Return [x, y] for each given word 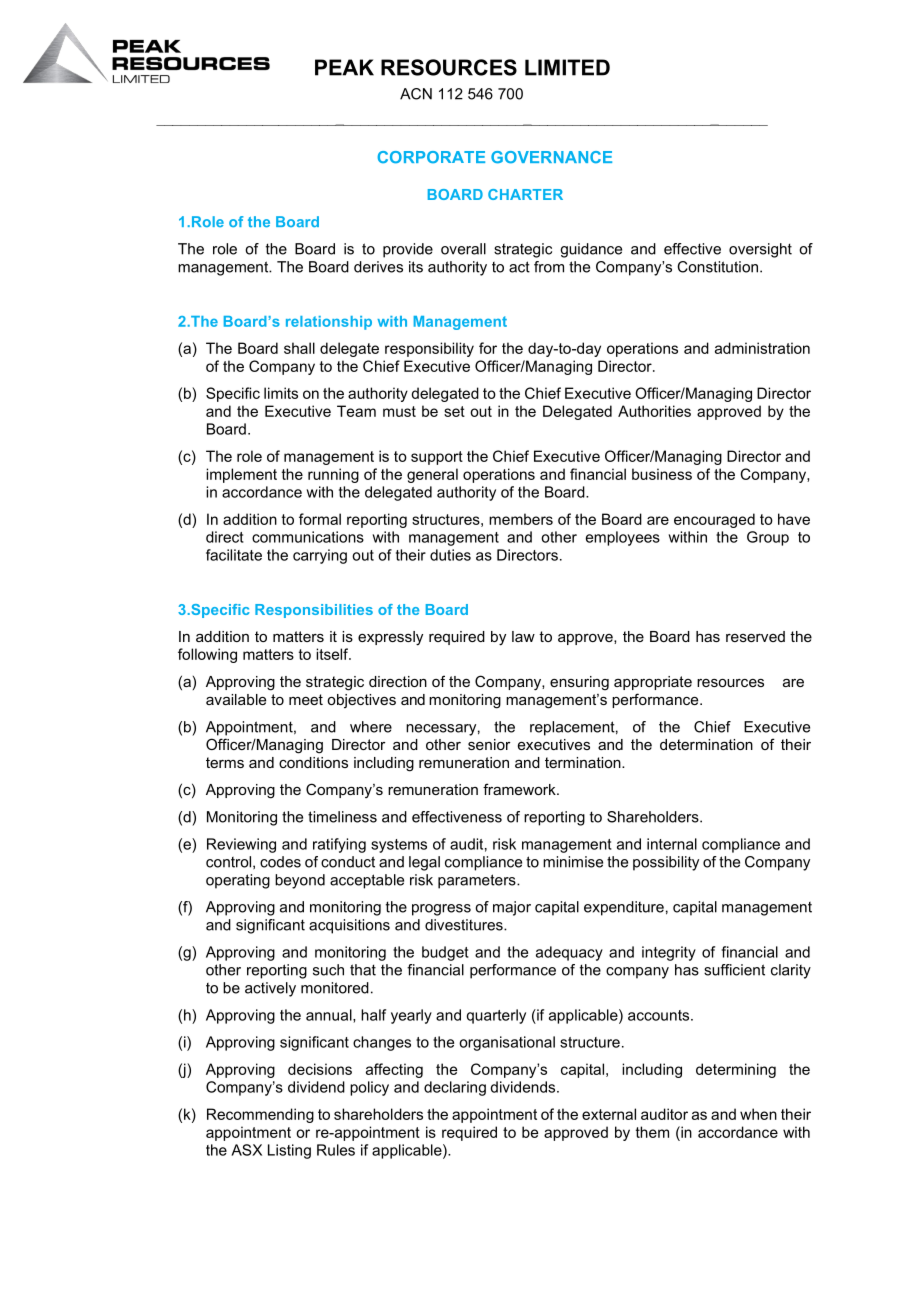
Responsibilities [314, 611]
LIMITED [567, 67]
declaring [455, 1088]
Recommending [260, 1115]
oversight [760, 250]
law [523, 636]
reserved [755, 636]
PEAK [344, 67]
